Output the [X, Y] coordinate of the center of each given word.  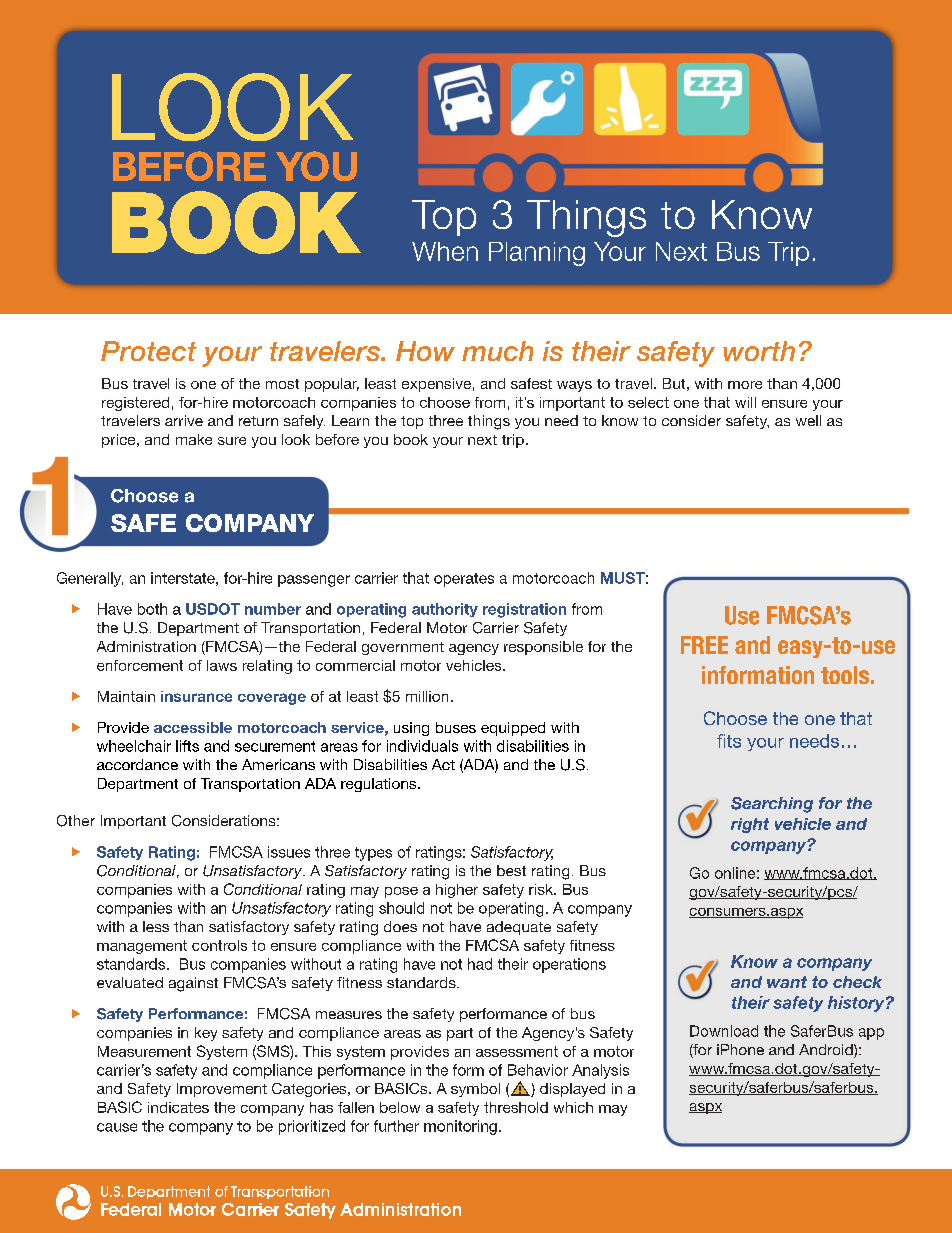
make [194, 439]
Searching [772, 805]
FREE [704, 645]
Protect [149, 351]
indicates [178, 1107]
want [787, 982]
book [411, 439]
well [808, 420]
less [156, 926]
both [152, 609]
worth [759, 351]
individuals [422, 746]
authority [445, 610]
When [445, 251]
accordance [137, 764]
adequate [519, 928]
